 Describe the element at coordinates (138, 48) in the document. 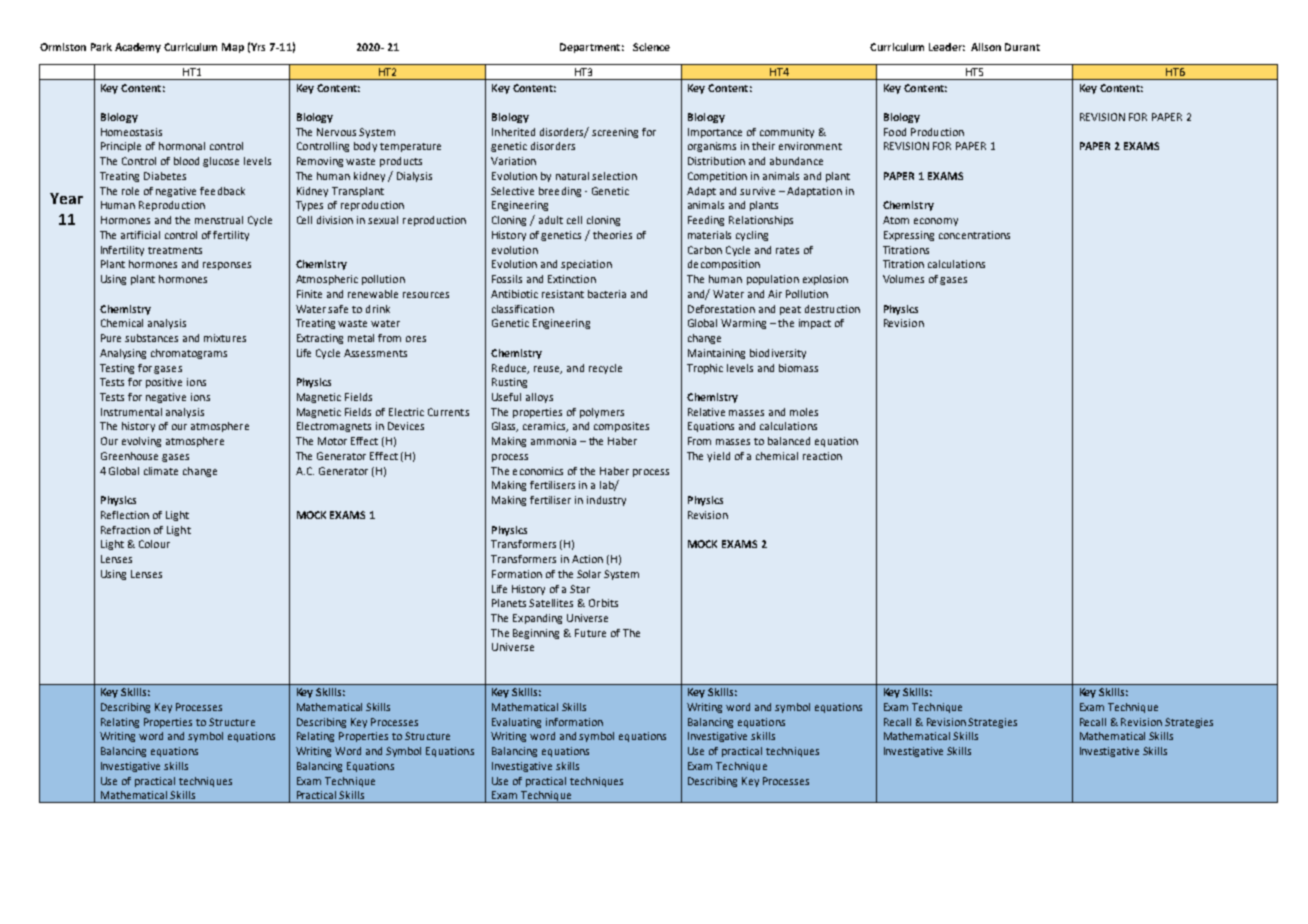

I see `Academy` at that location.
